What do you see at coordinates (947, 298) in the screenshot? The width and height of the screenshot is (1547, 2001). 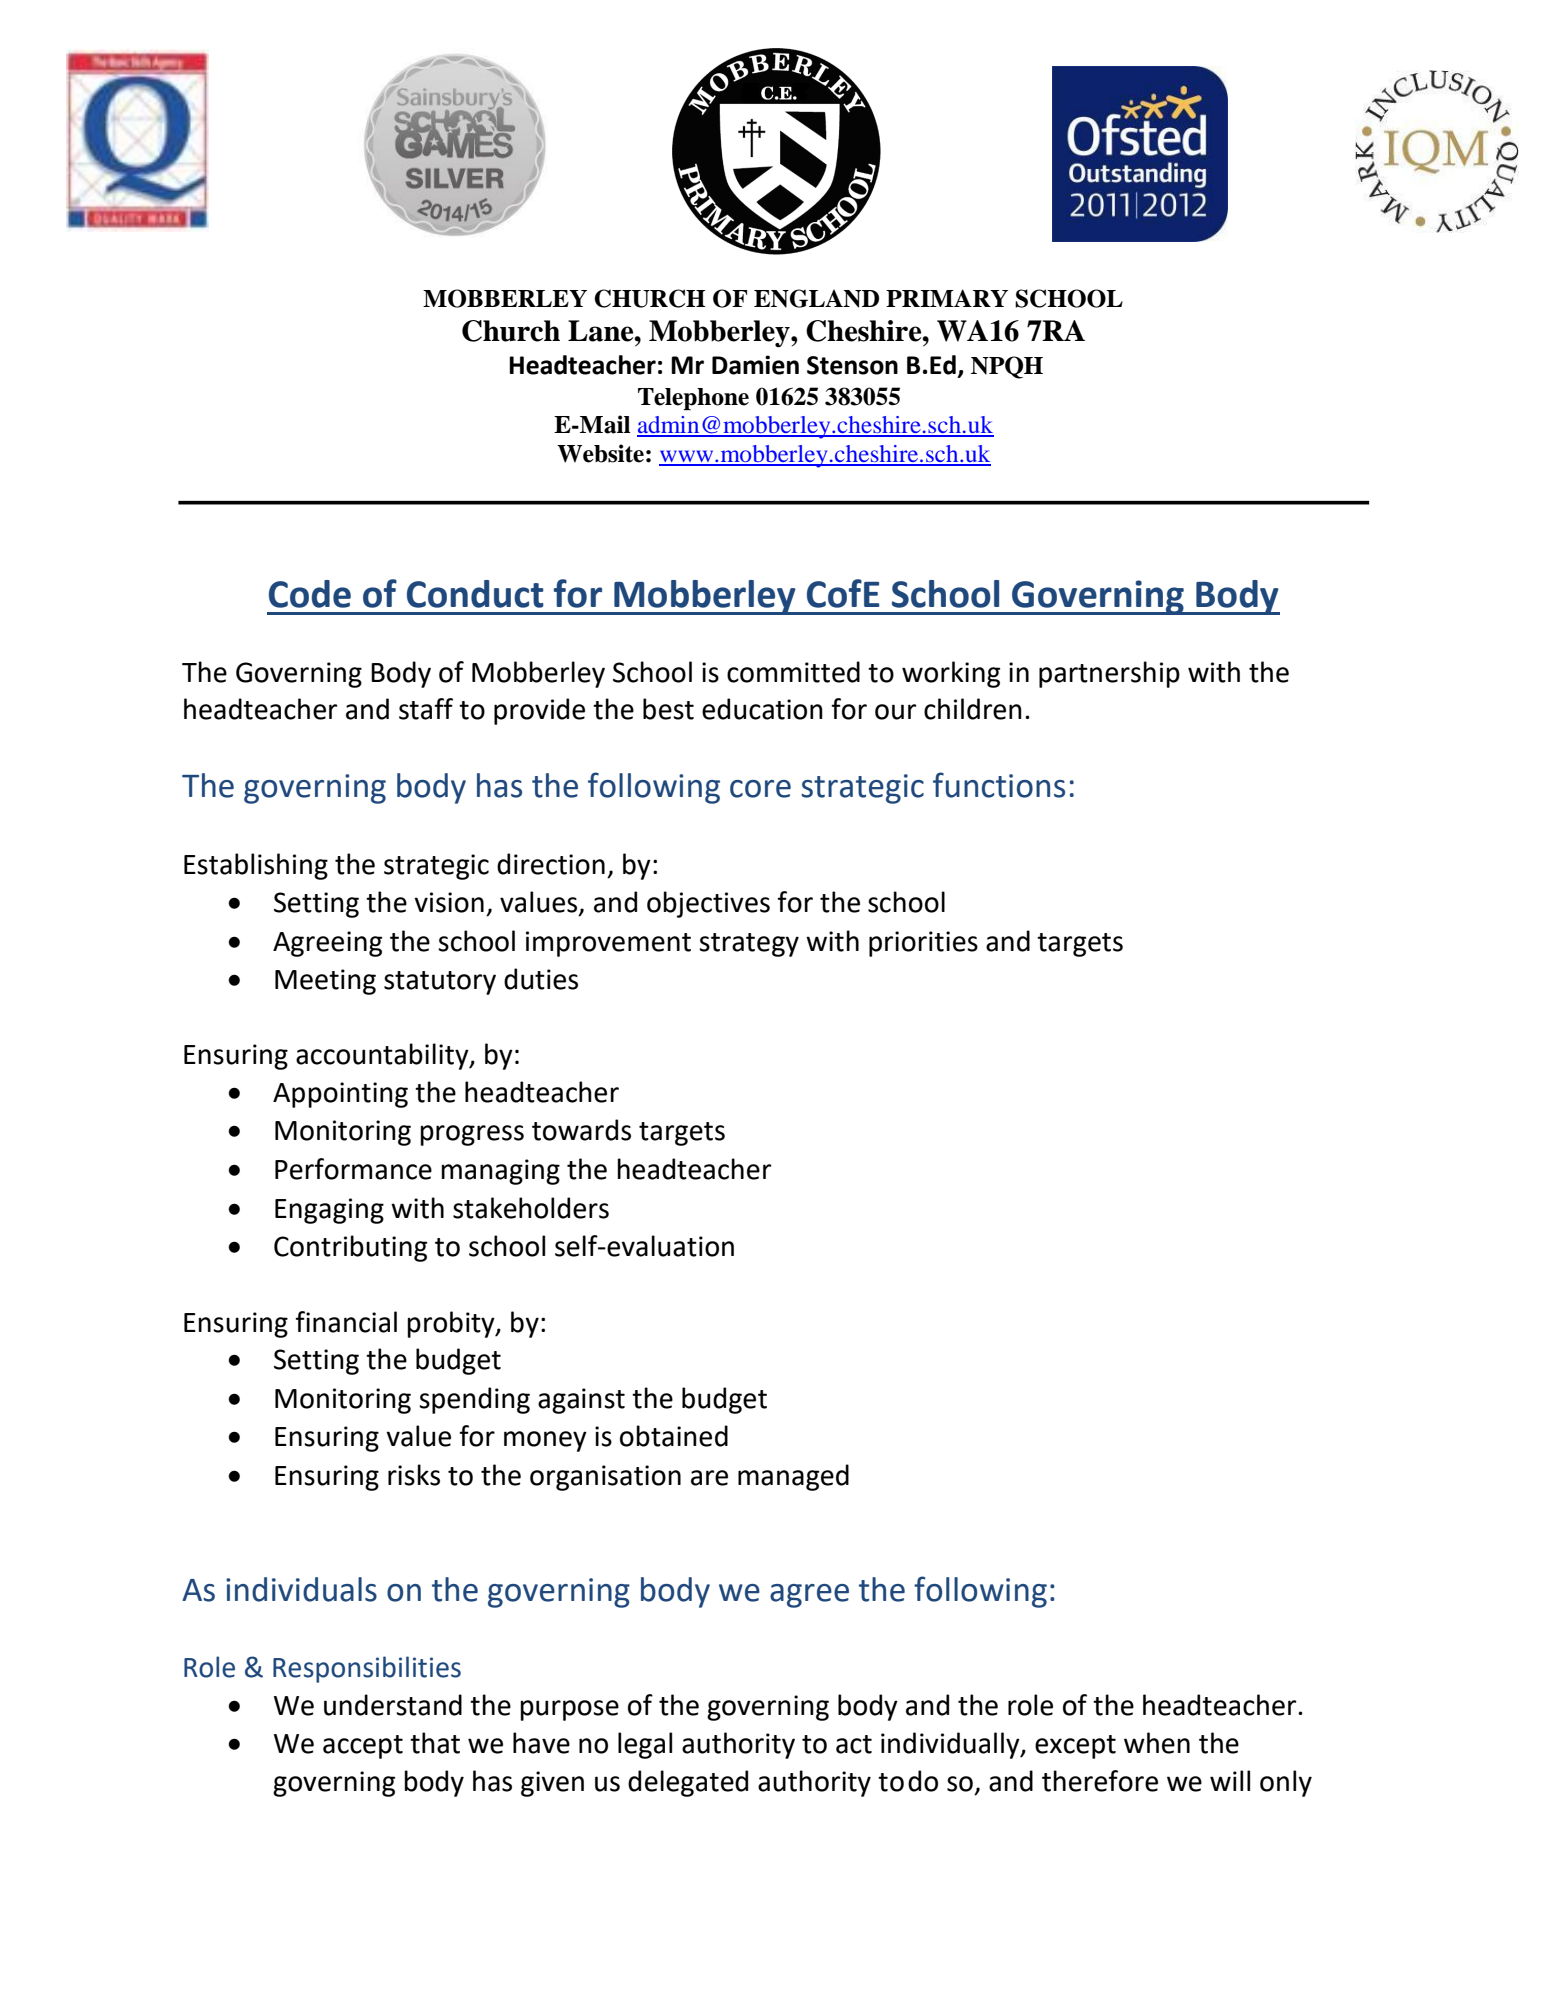 I see `PRIMARY` at bounding box center [947, 298].
